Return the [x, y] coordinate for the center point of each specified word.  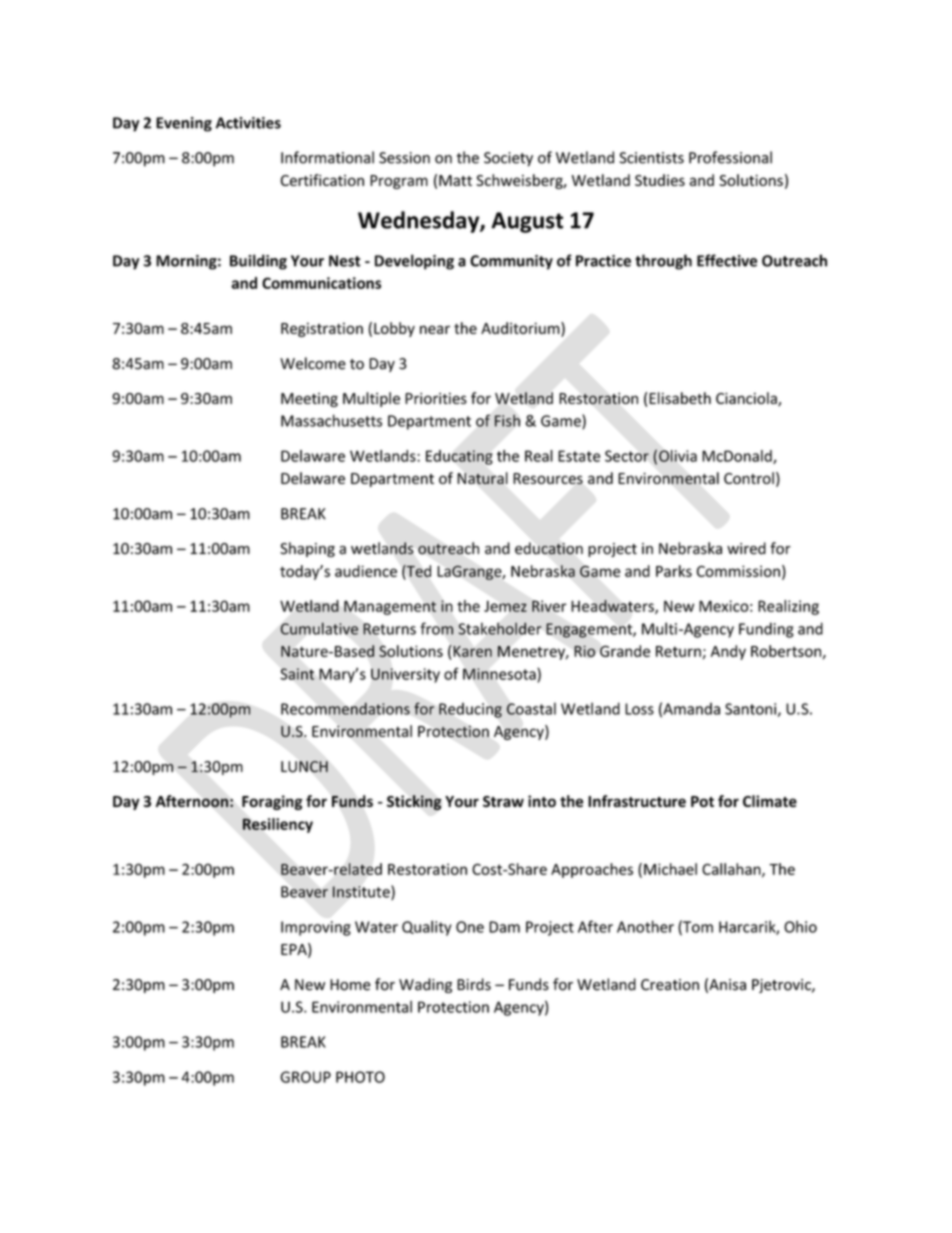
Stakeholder [500, 628]
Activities [248, 123]
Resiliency [278, 825]
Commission [738, 571]
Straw [503, 801]
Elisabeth [680, 398]
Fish [507, 421]
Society [508, 159]
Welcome [313, 363]
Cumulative [319, 628]
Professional [730, 157]
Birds [474, 984]
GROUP [305, 1077]
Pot [702, 801]
